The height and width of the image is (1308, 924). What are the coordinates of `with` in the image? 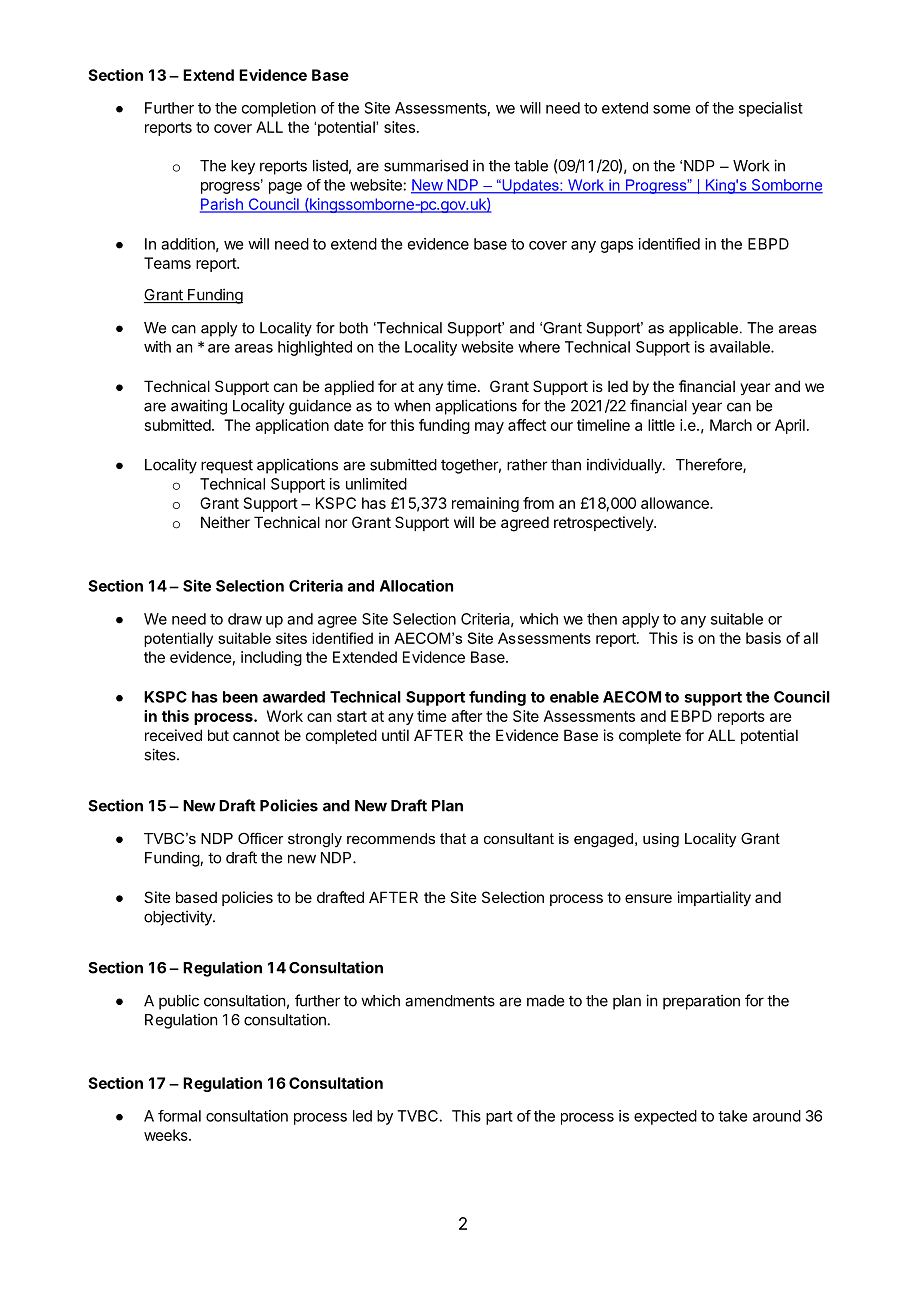 It's located at (157, 347).
